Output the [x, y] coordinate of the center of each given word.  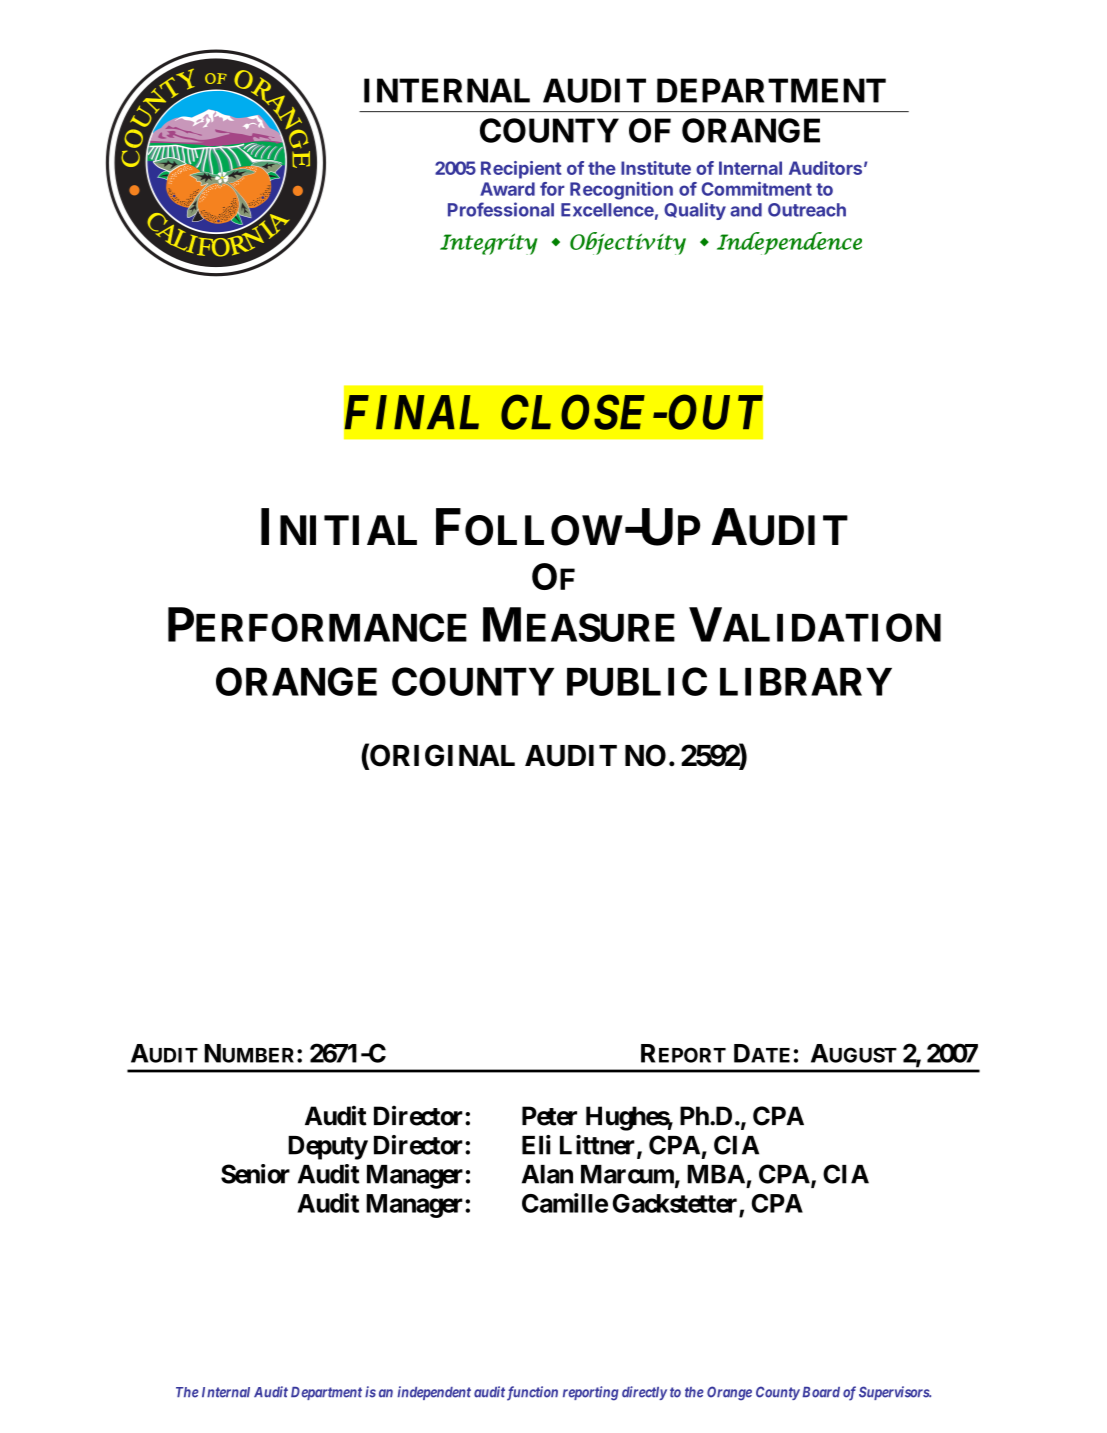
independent [434, 1393]
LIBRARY [806, 682]
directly [644, 1393]
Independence [789, 243]
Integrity [489, 244]
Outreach [807, 210]
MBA [716, 1174]
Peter [549, 1116]
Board [821, 1392]
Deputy [328, 1148]
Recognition [621, 191]
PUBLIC [637, 681]
